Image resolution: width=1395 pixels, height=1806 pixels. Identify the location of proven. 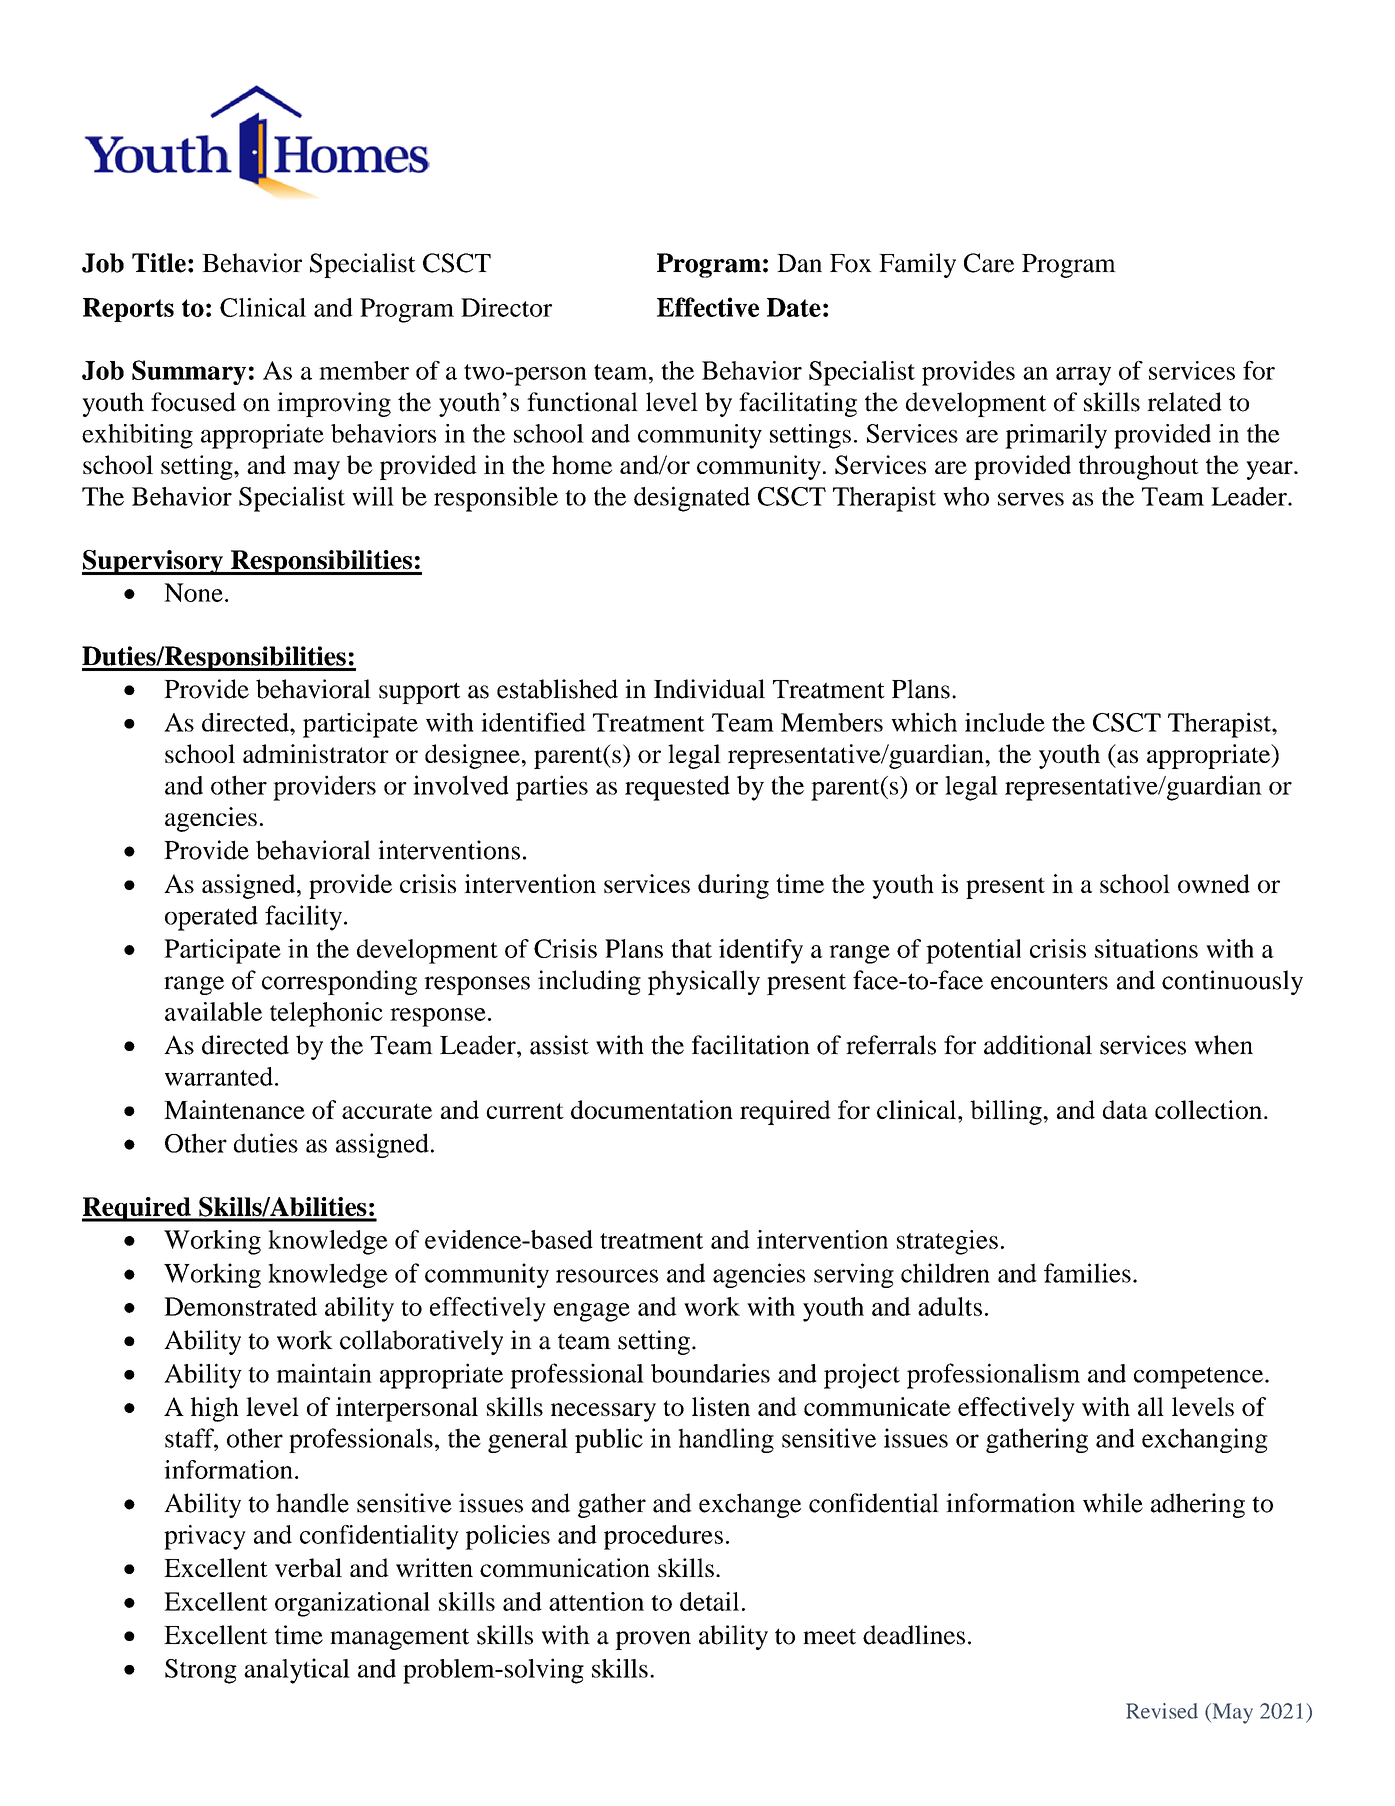
(653, 1640).
